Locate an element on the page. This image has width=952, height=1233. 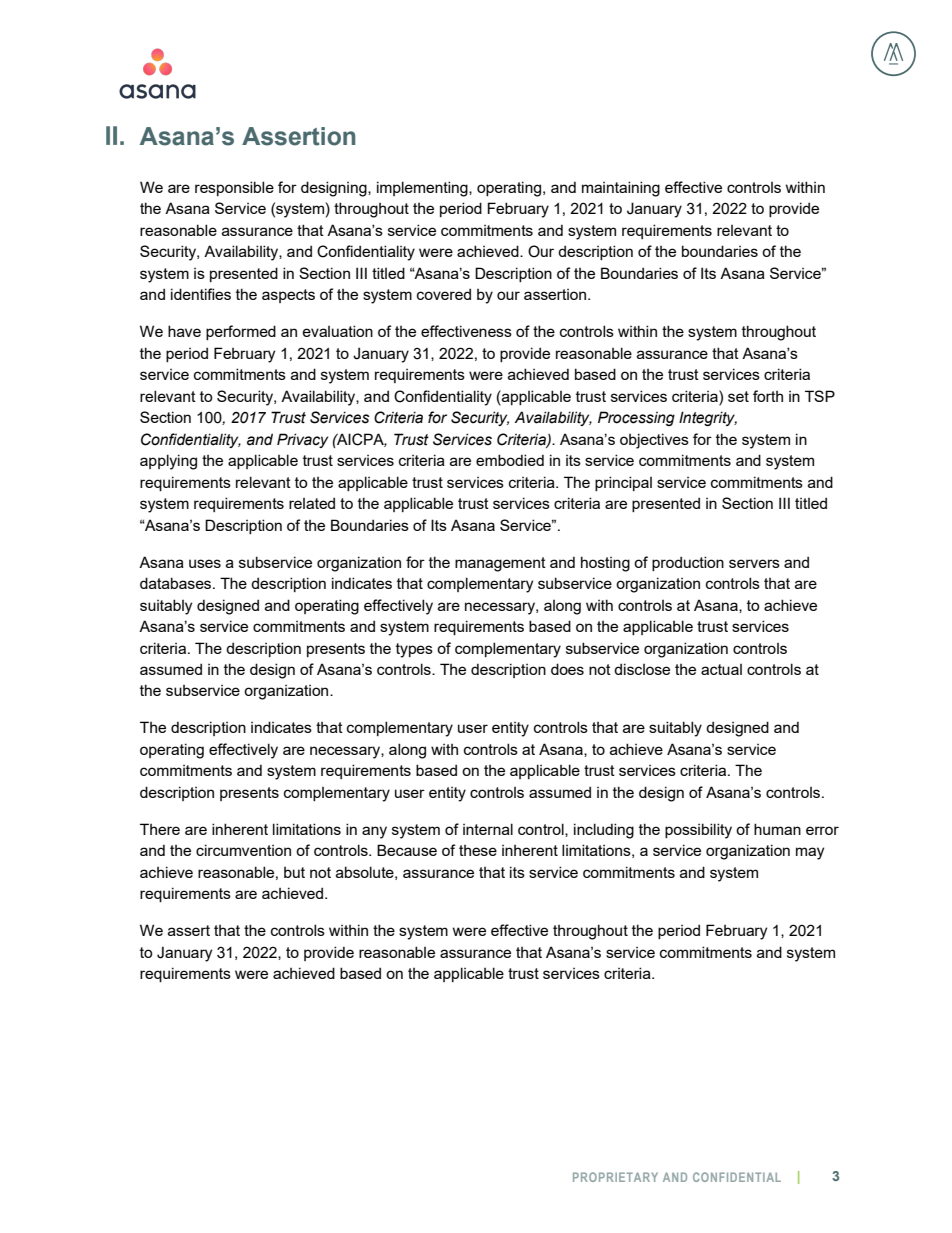
but is located at coordinates (294, 872).
